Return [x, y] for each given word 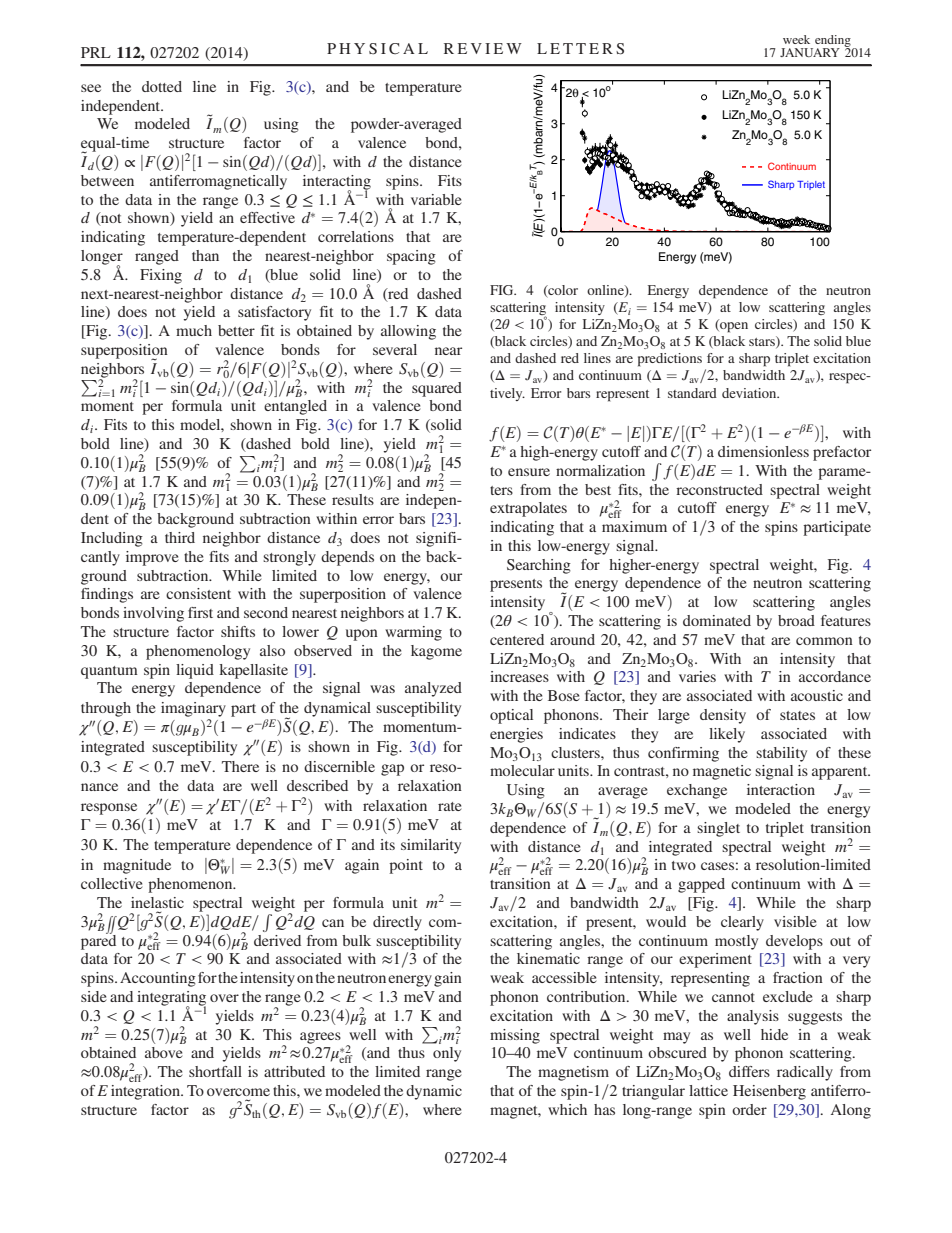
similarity [431, 846]
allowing [408, 332]
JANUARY [810, 52]
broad [796, 620]
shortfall [215, 1071]
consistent [198, 593]
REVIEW [483, 48]
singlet [718, 829]
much [194, 330]
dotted [162, 86]
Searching [539, 566]
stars [763, 342]
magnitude [137, 866]
